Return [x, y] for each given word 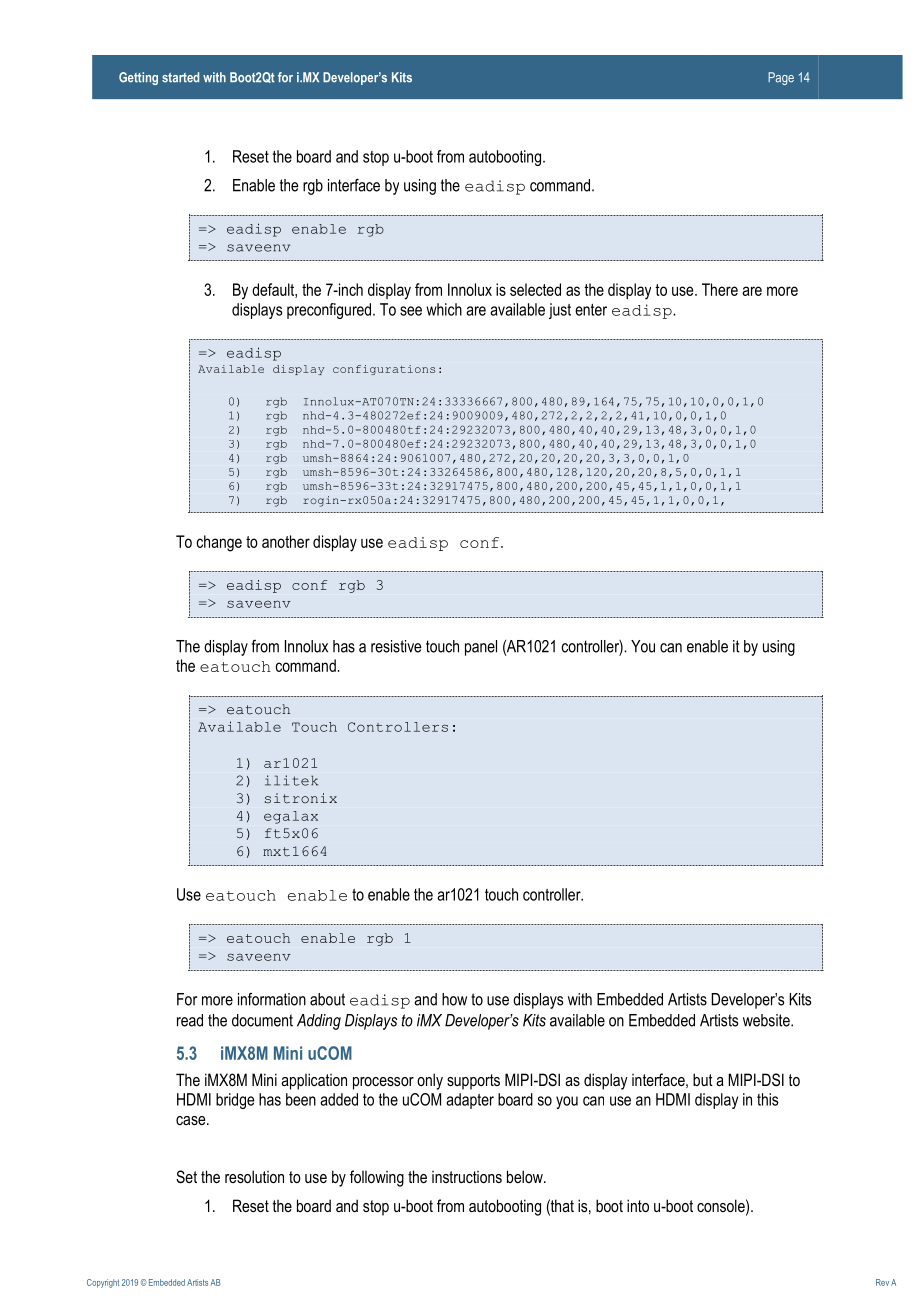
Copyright [103, 1283]
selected [535, 289]
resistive [396, 646]
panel [481, 648]
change [219, 543]
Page [781, 78]
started [180, 77]
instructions [467, 1177]
